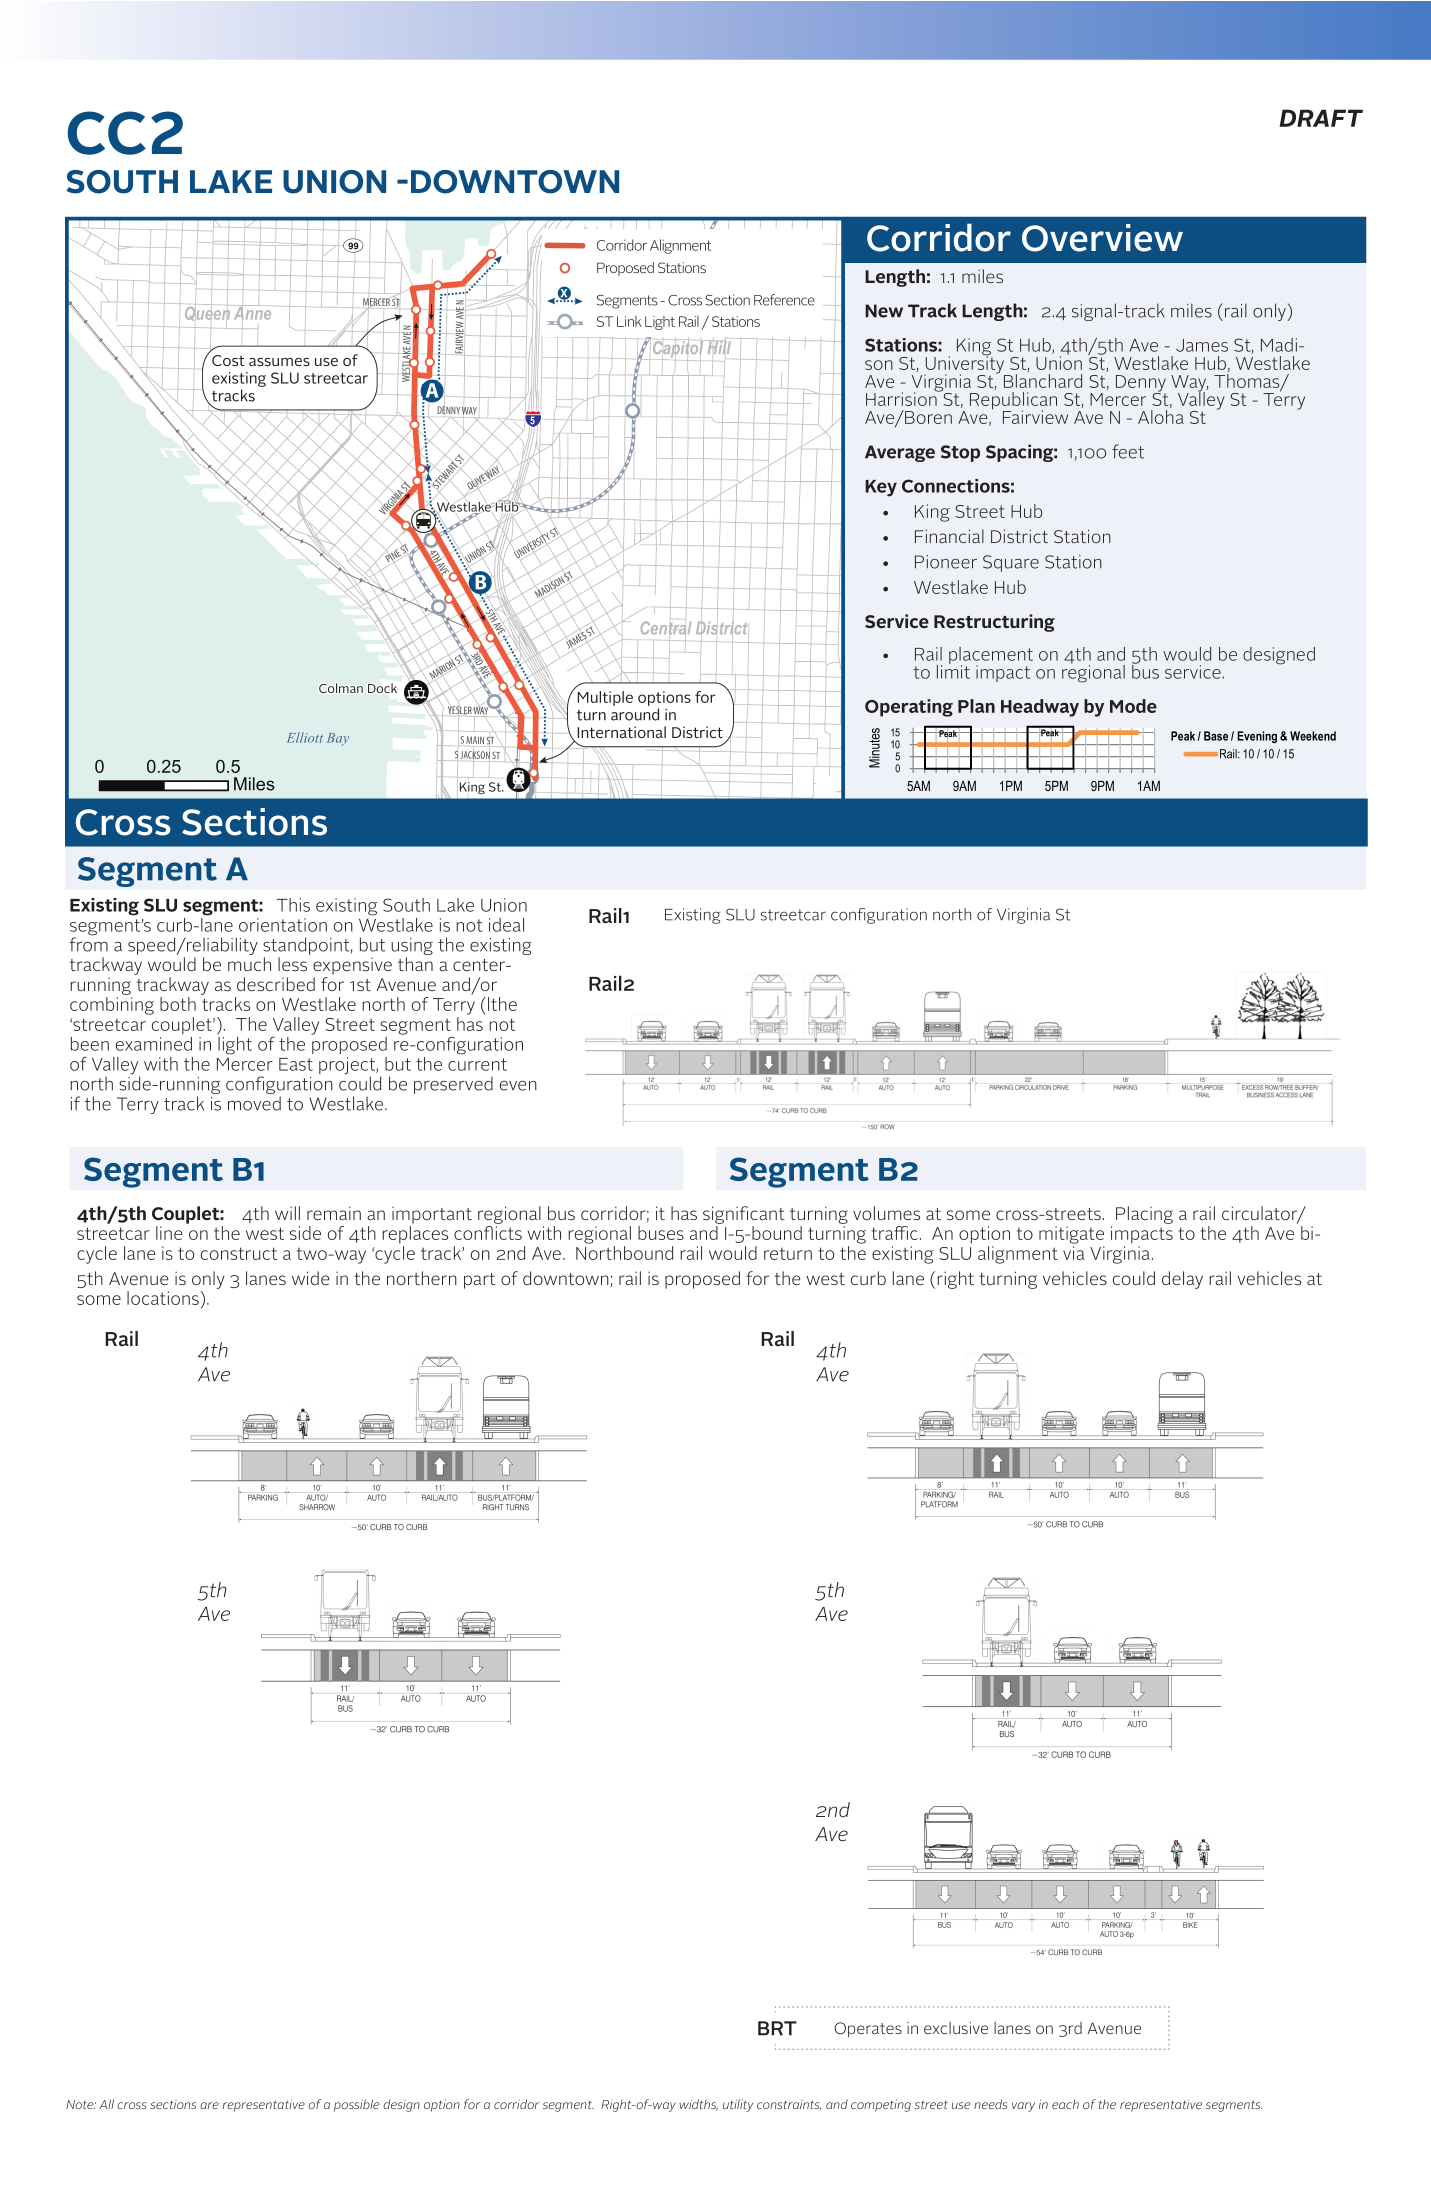  Describe the element at coordinates (252, 312) in the screenshot. I see `Anne` at that location.
